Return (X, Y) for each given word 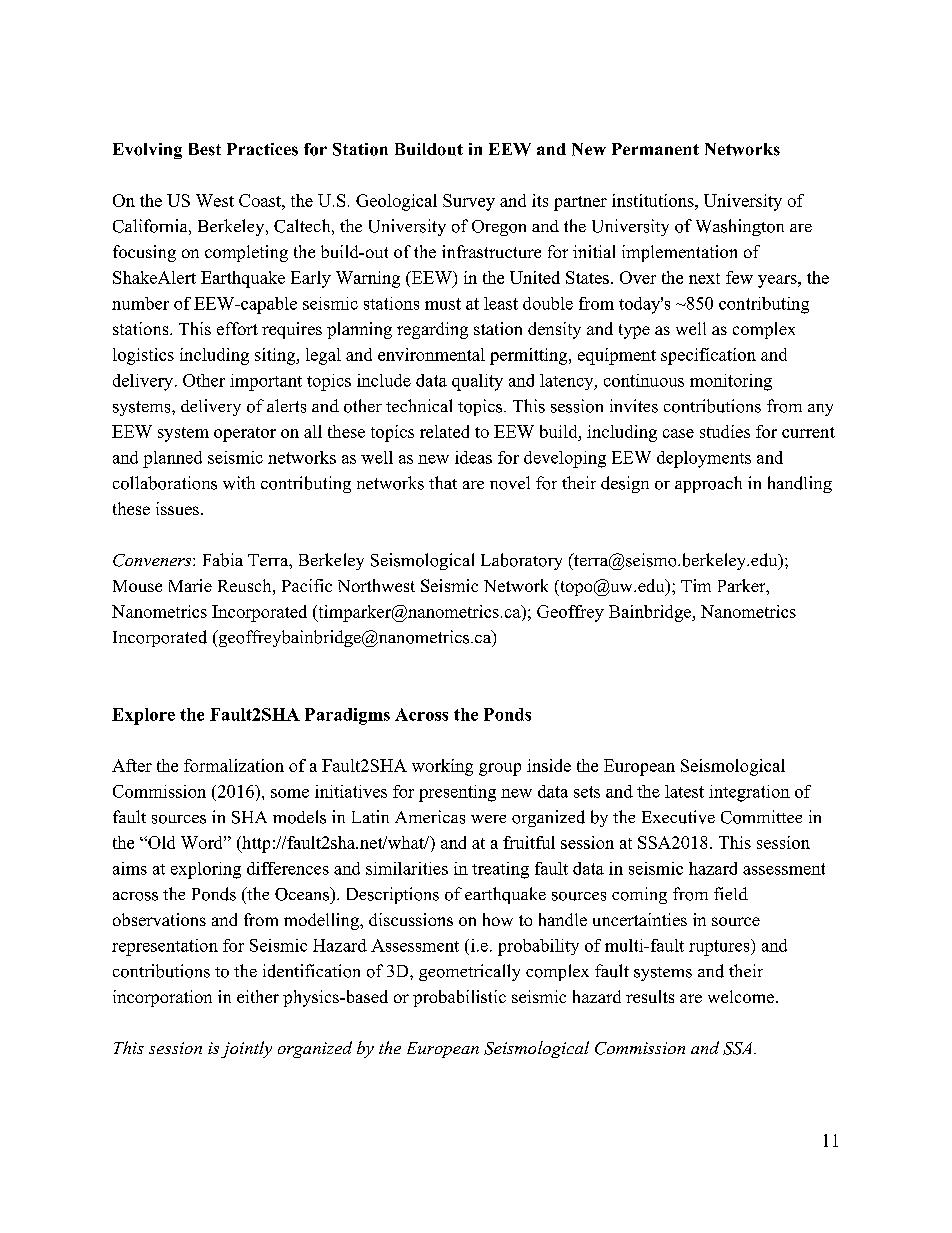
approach (708, 484)
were (488, 819)
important (266, 382)
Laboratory (521, 561)
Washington (740, 227)
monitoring (731, 382)
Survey (469, 202)
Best (205, 149)
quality (477, 382)
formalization (234, 765)
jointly (246, 1049)
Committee (761, 817)
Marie (190, 585)
